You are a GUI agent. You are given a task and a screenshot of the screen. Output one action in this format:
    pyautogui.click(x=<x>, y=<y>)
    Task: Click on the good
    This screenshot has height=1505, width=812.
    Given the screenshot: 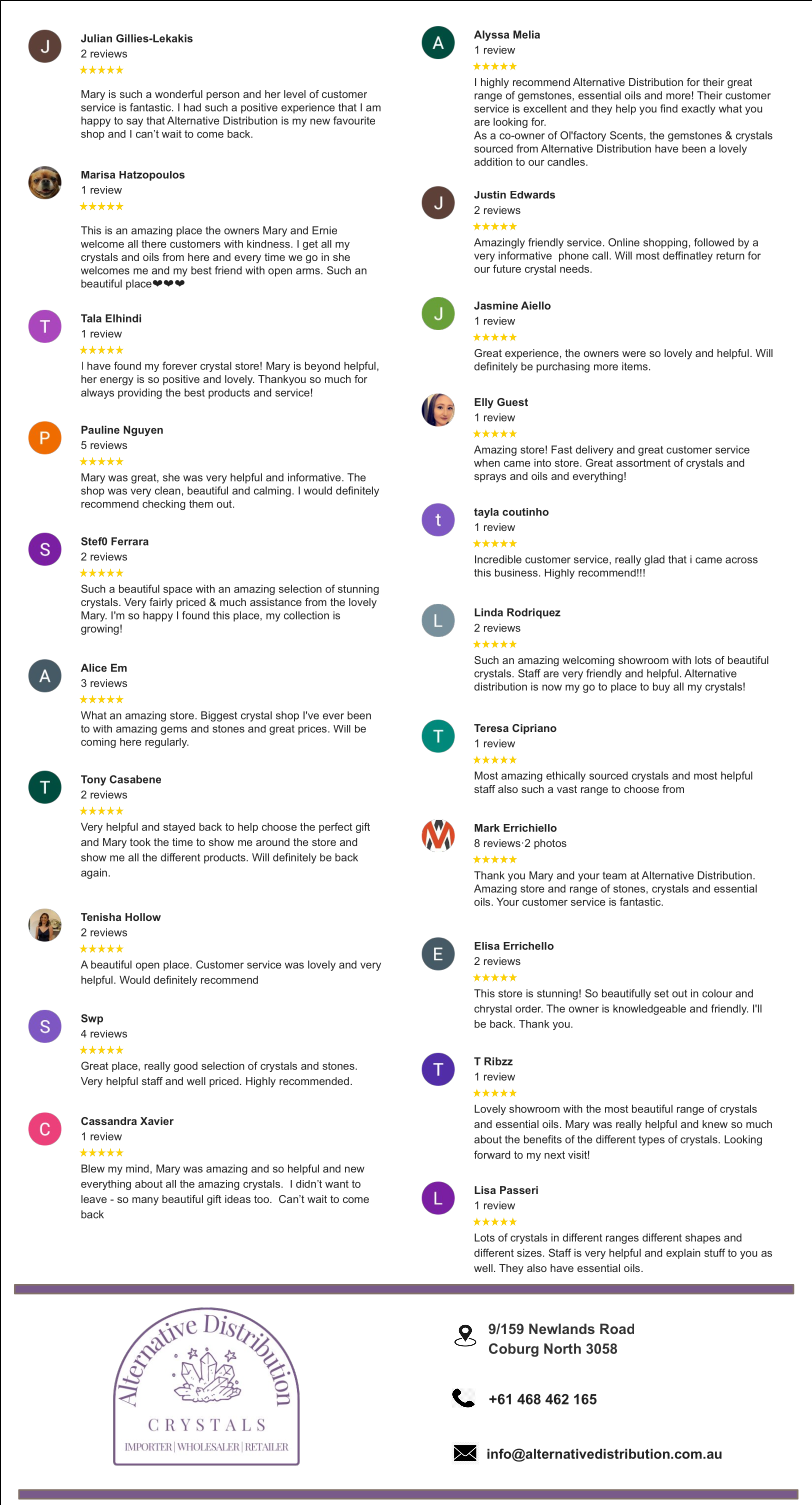 What is the action you would take?
    pyautogui.click(x=186, y=1067)
